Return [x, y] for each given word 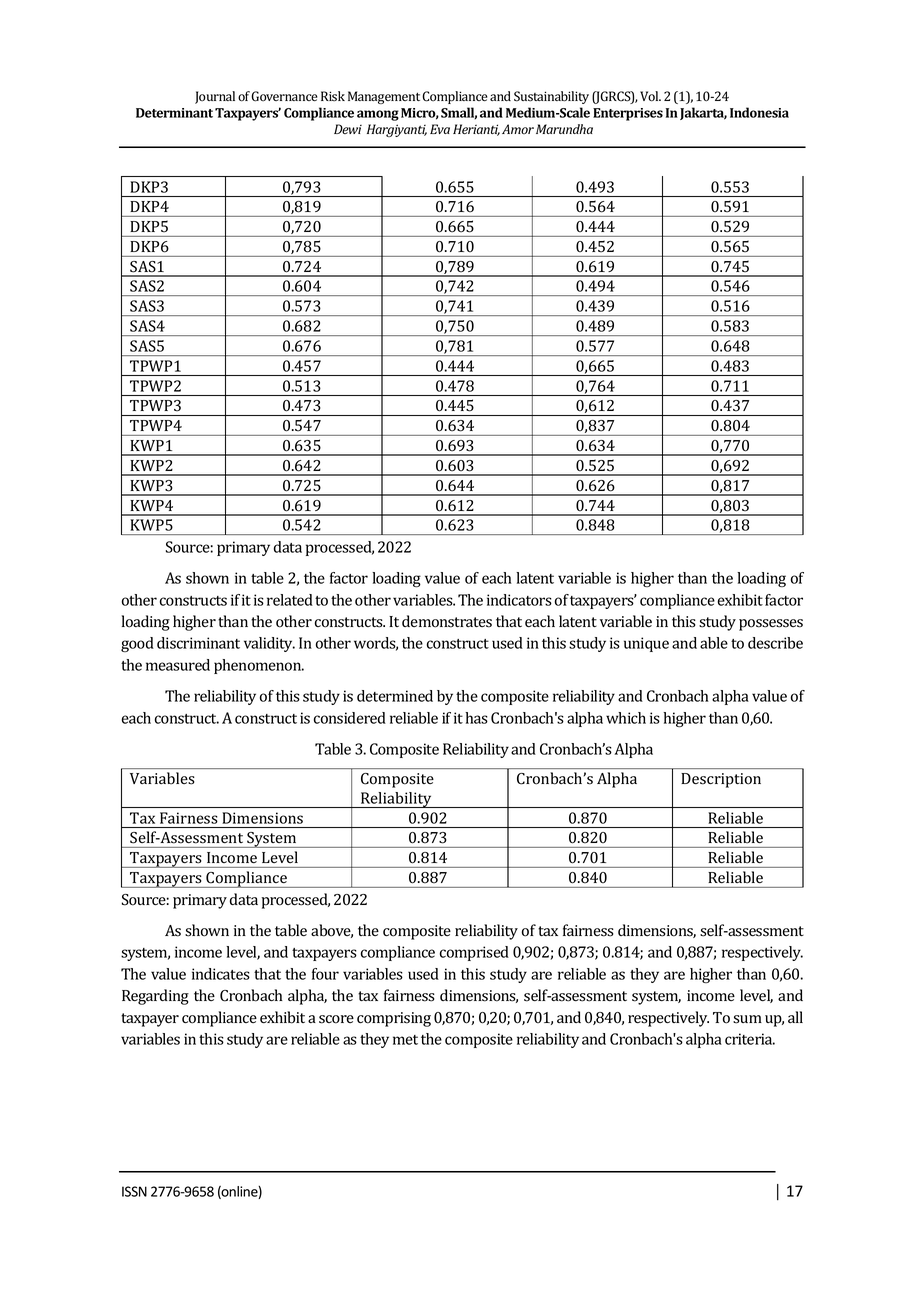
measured [178, 665]
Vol [650, 96]
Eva [440, 129]
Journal [215, 97]
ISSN [134, 1191]
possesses [771, 625]
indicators [519, 600]
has [476, 718]
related [290, 600]
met [405, 1040]
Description [721, 780]
